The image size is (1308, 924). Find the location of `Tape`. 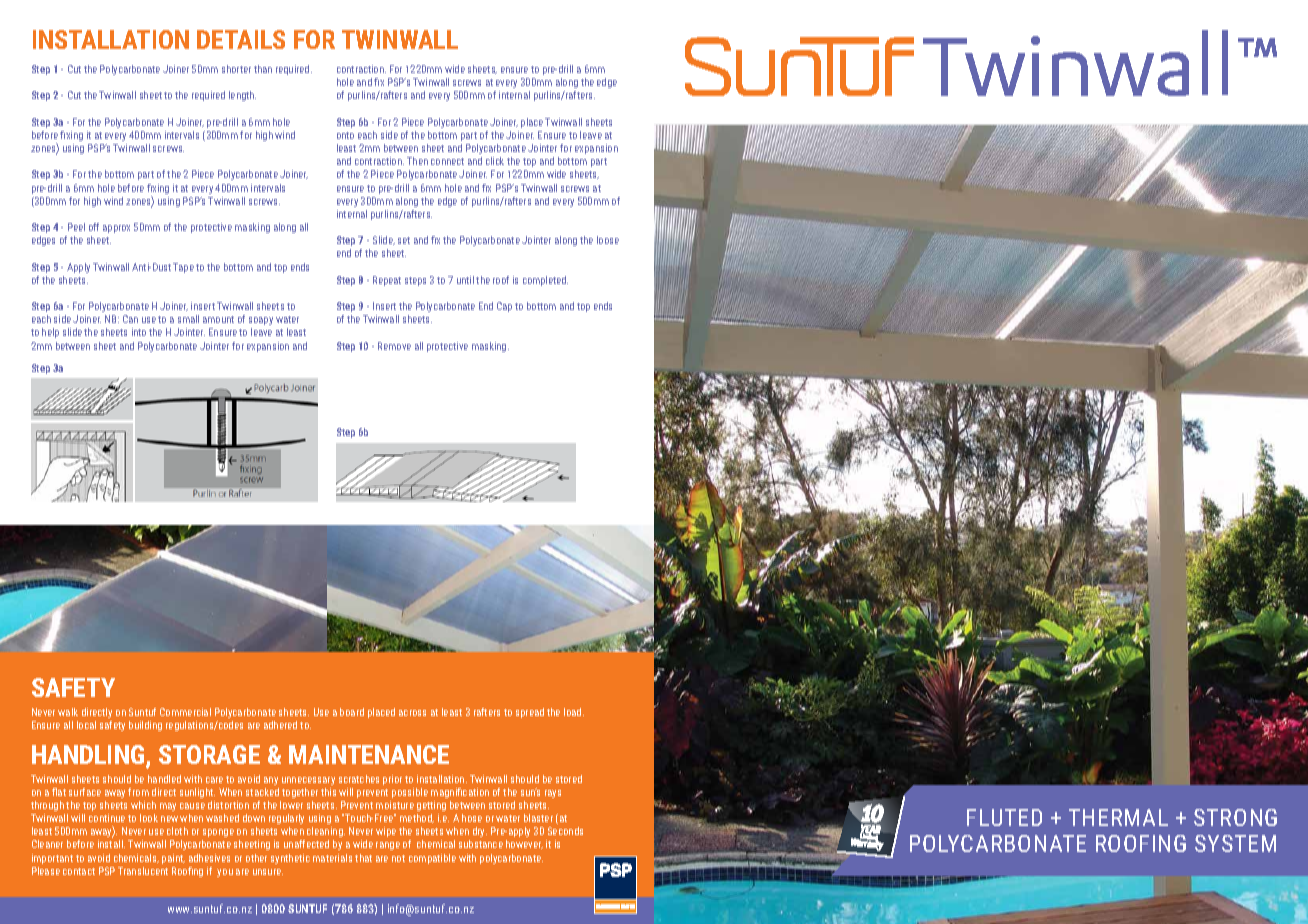

Tape is located at coordinates (183, 268).
